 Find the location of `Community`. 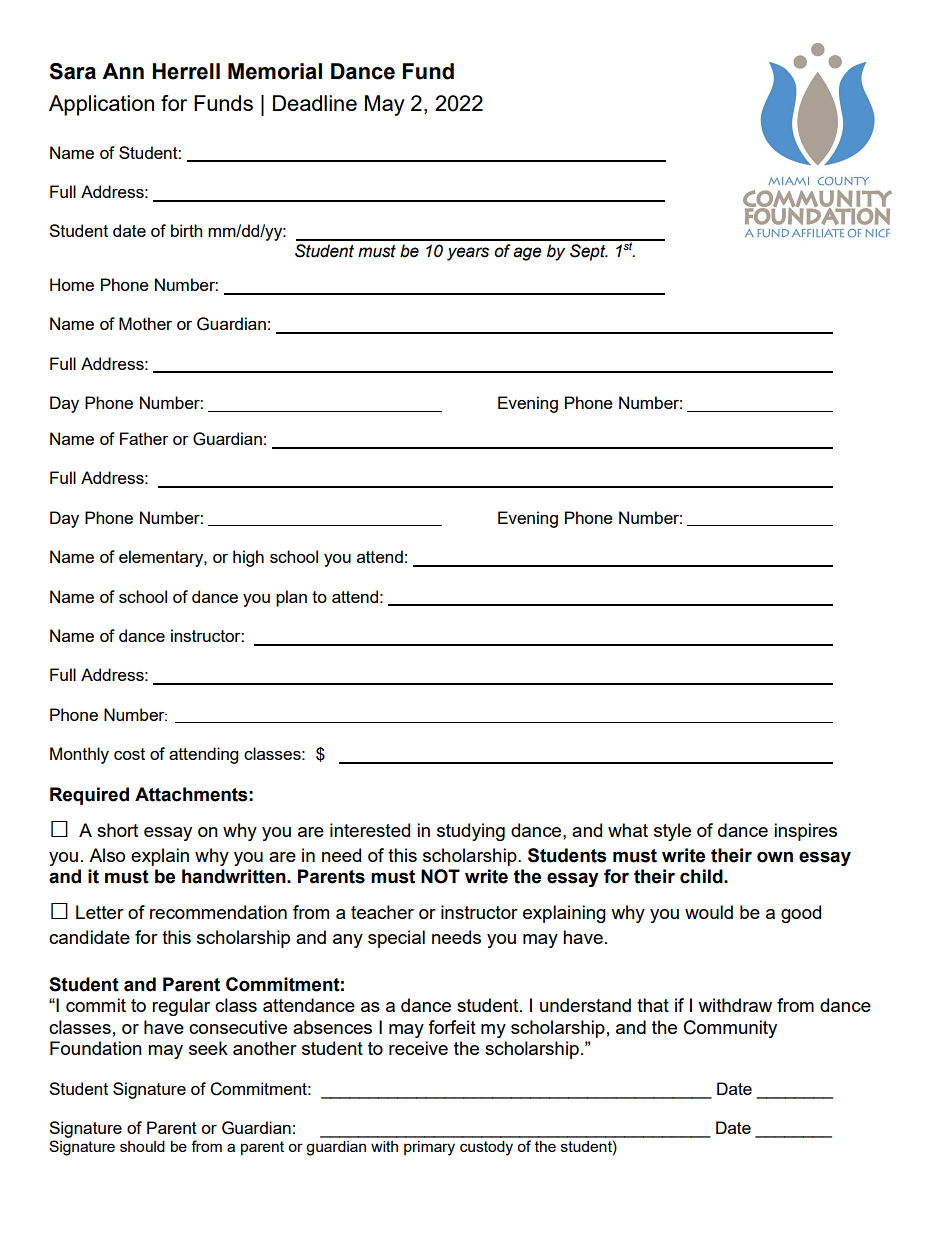

Community is located at coordinates (730, 1029).
